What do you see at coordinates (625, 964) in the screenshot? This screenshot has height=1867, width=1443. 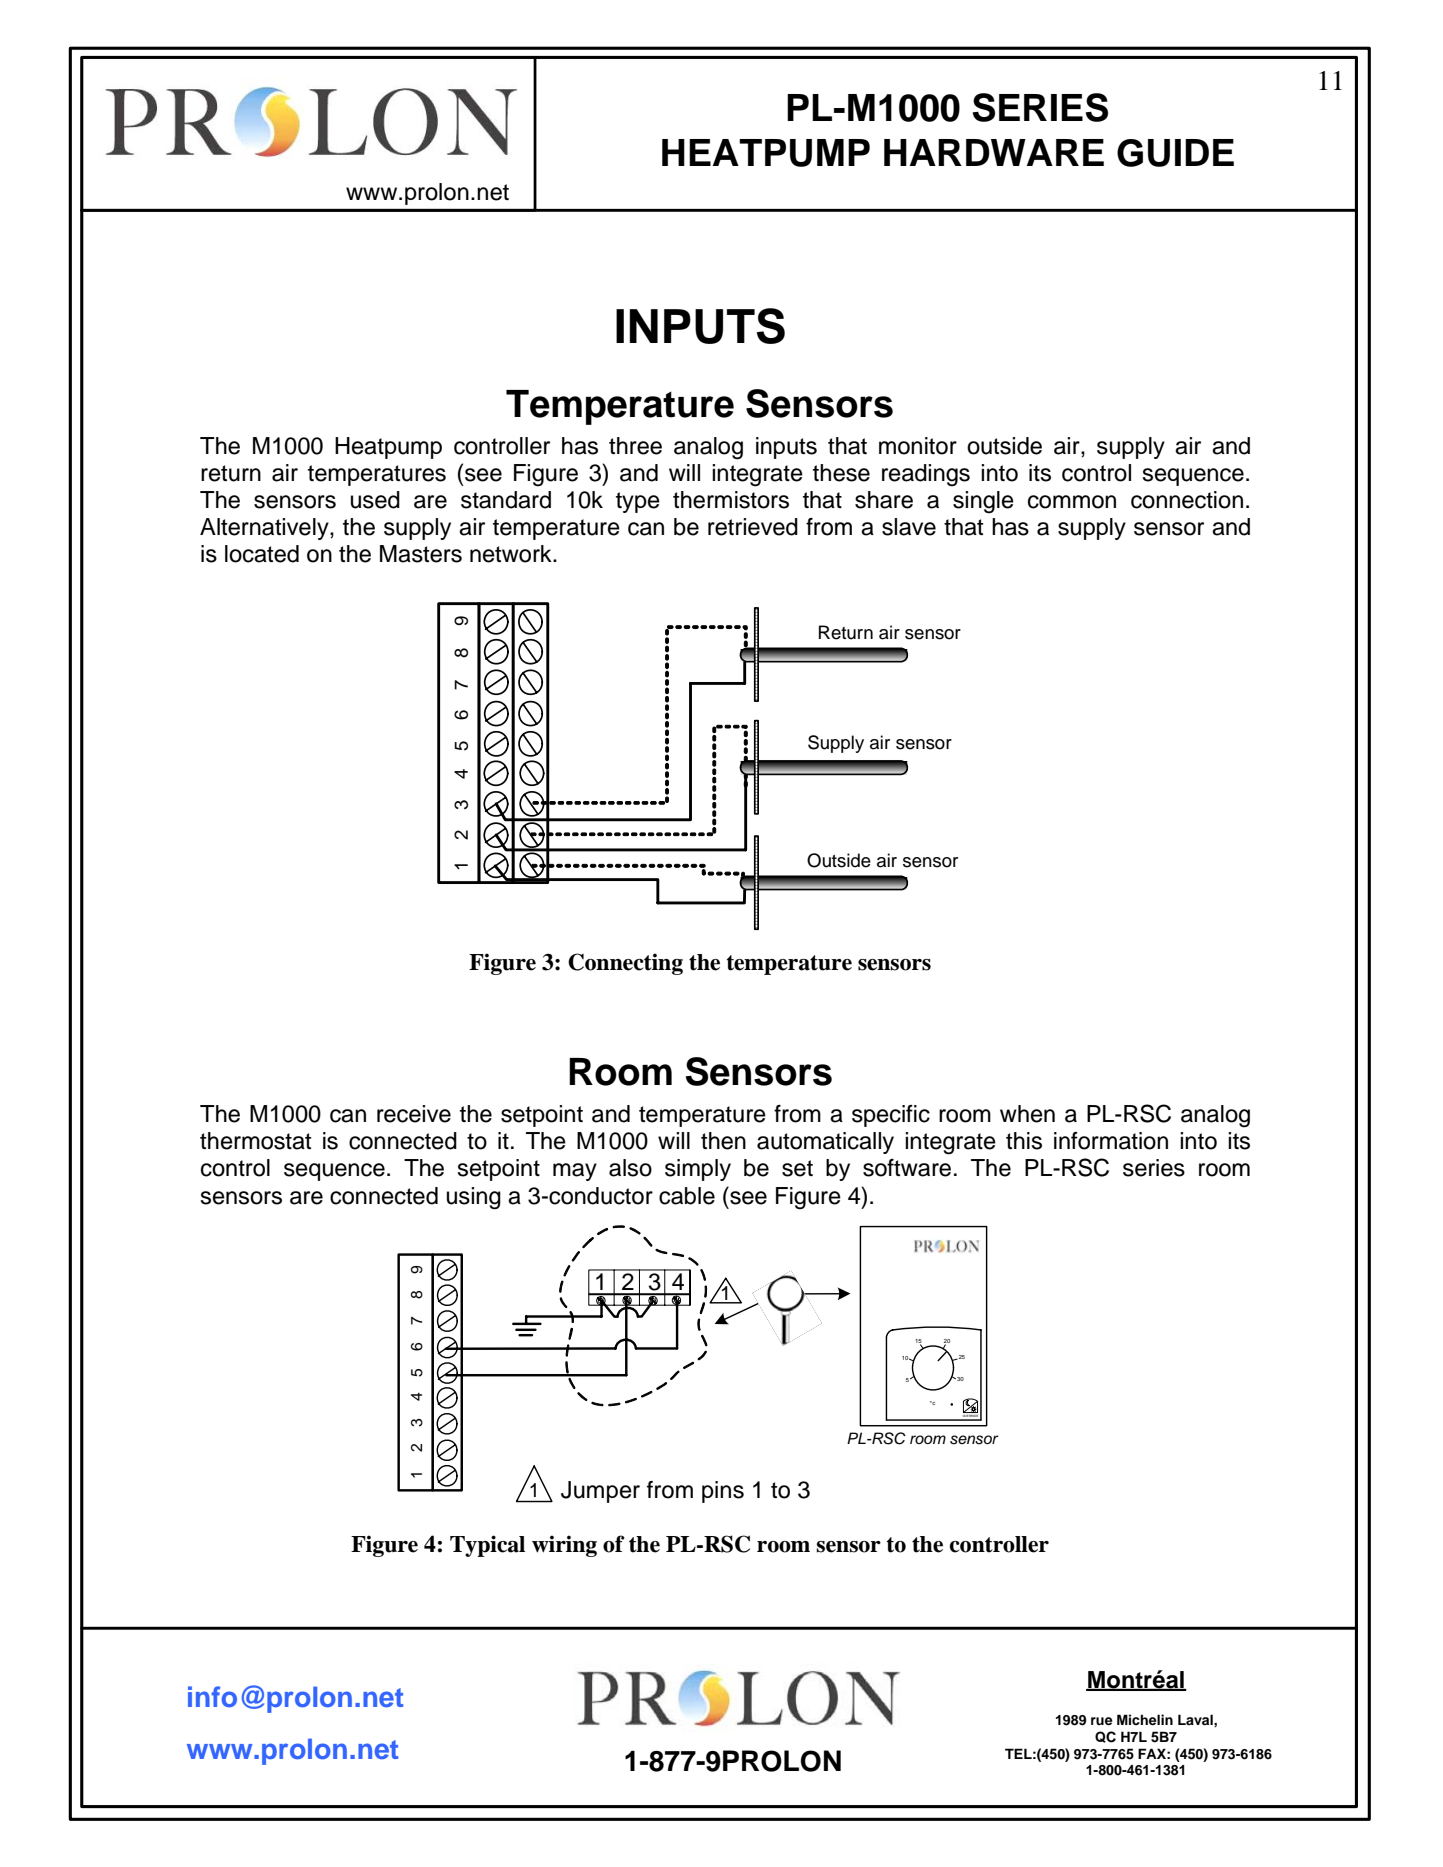 I see `Connecting` at bounding box center [625, 964].
